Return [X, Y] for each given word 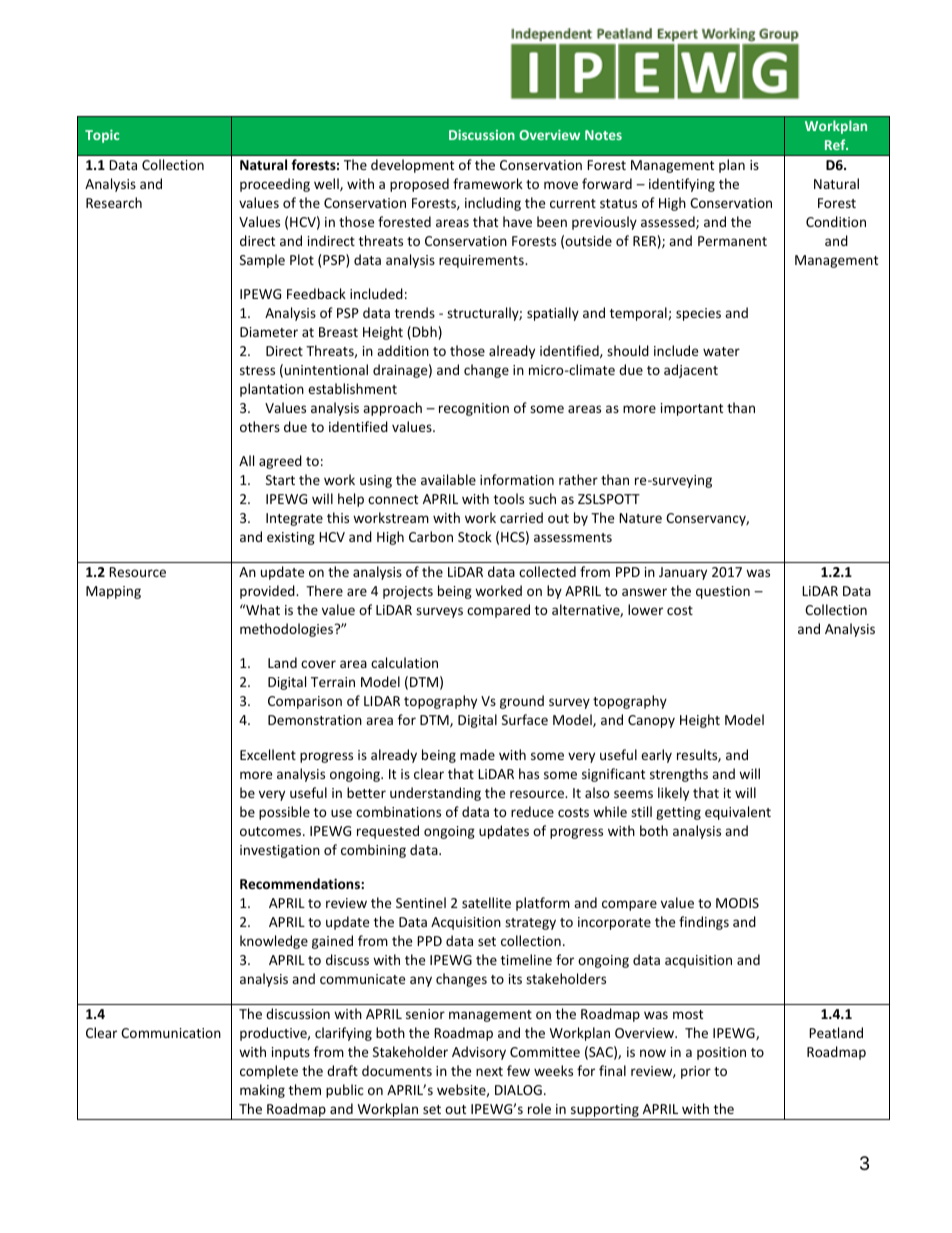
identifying [682, 185]
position [721, 1053]
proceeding [275, 185]
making [262, 1091]
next [489, 1071]
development [412, 166]
